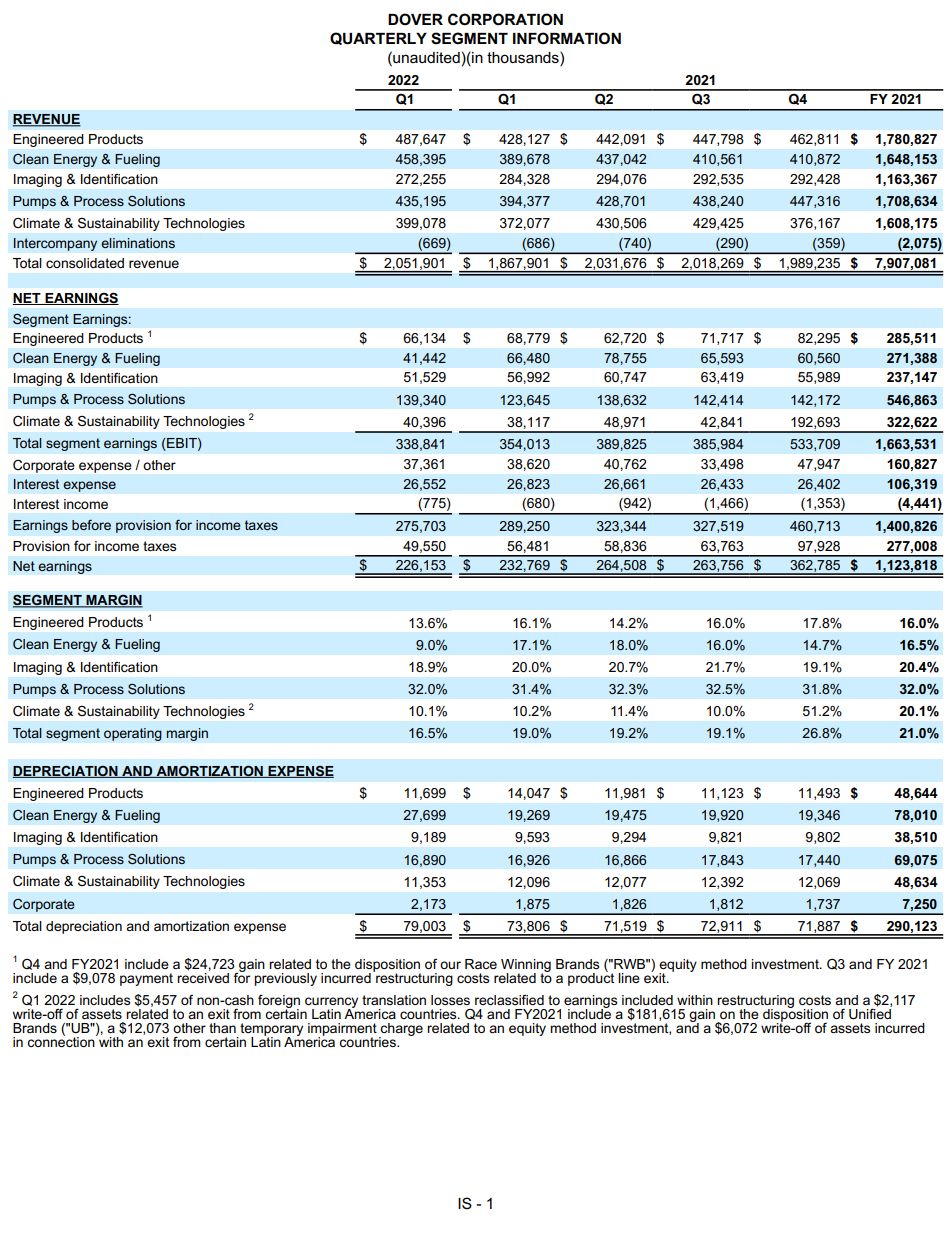  What do you see at coordinates (870, 1012) in the page?
I see `Unified` at bounding box center [870, 1012].
